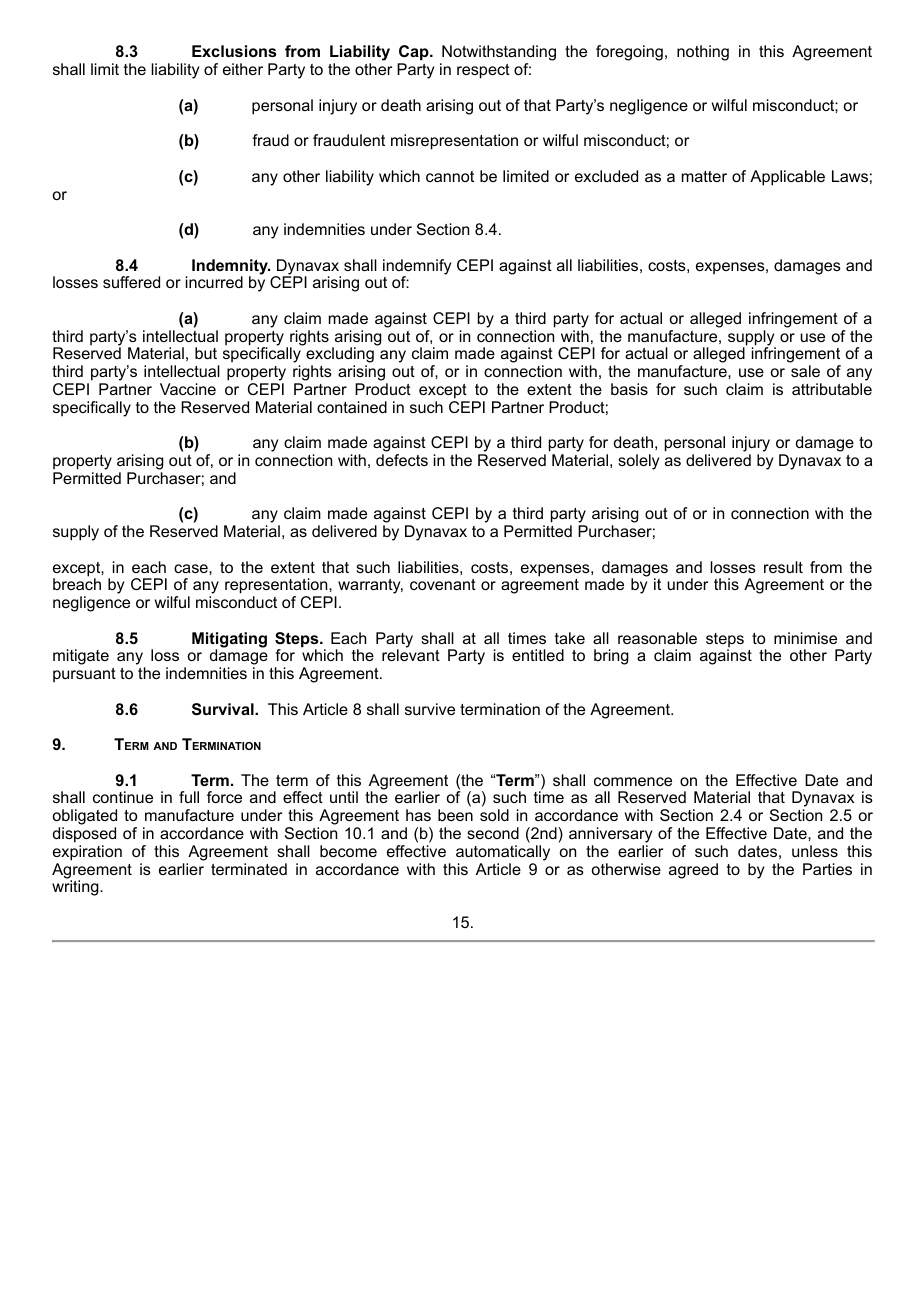 This screenshot has width=924, height=1307. What do you see at coordinates (483, 71) in the screenshot?
I see `respect` at bounding box center [483, 71].
